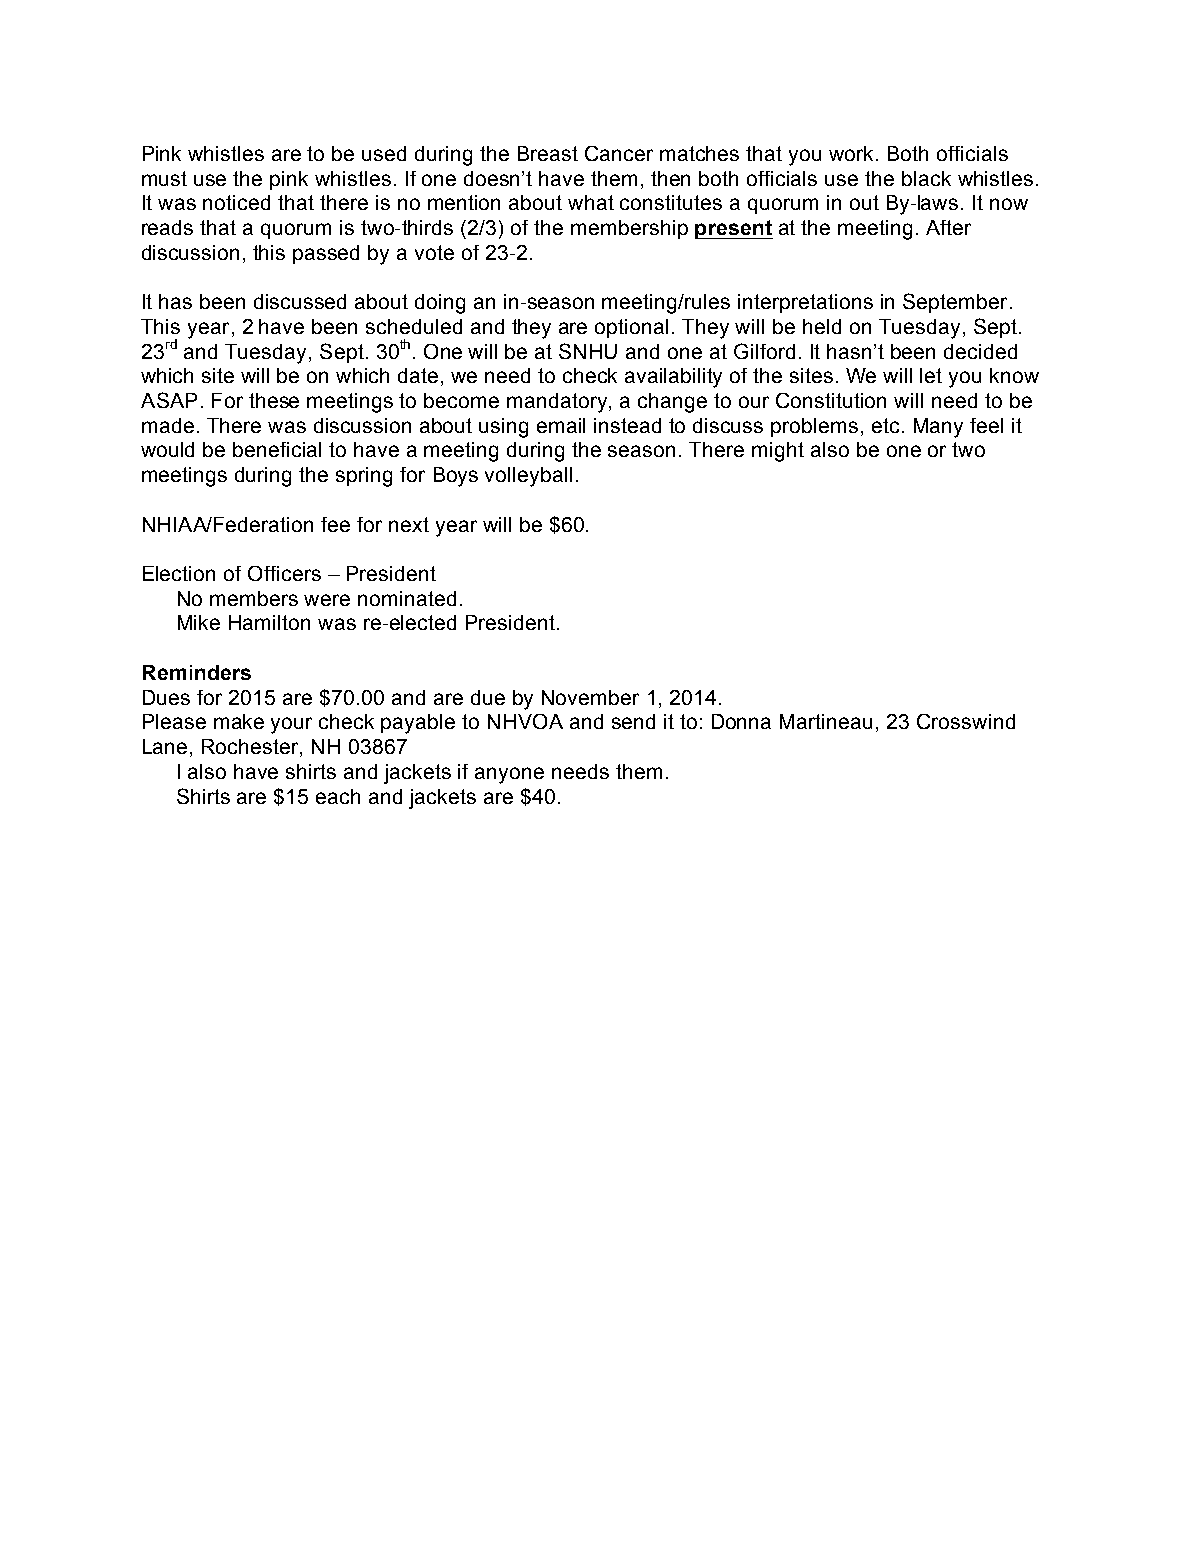 The width and height of the image is (1196, 1548). I want to click on Cancer, so click(619, 153).
